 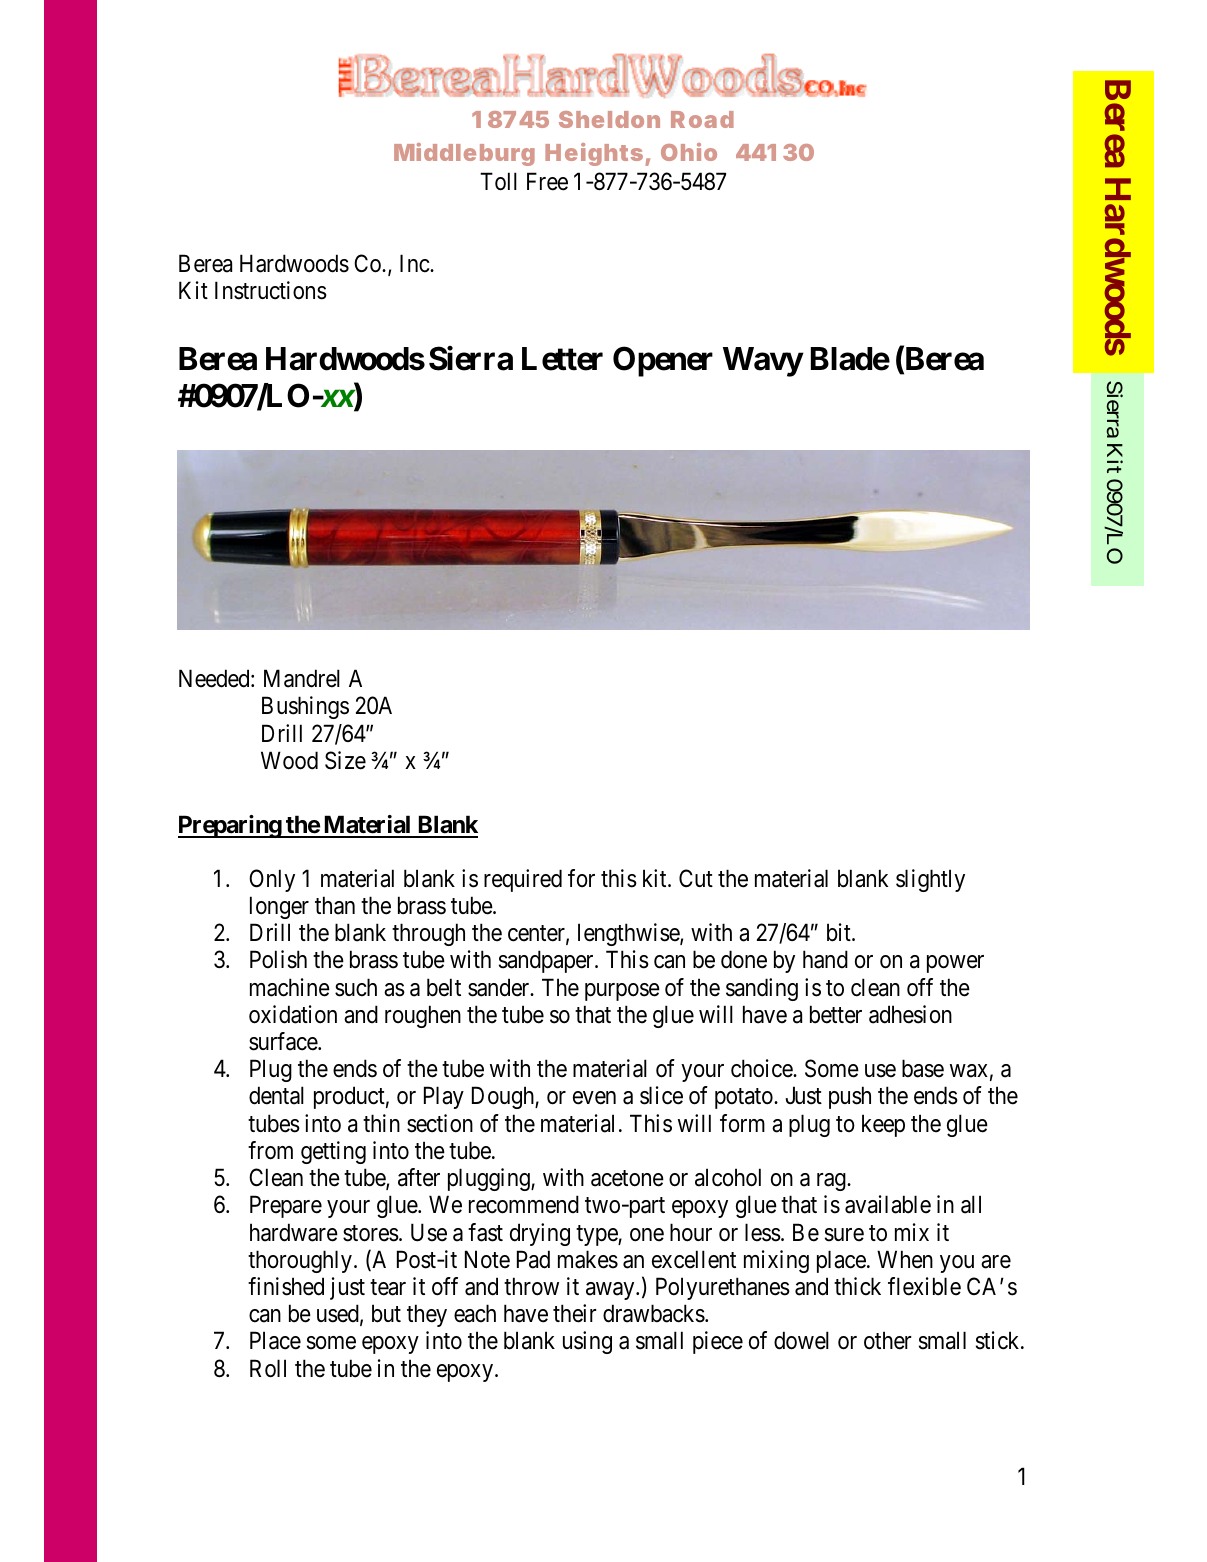 I want to click on other, so click(x=887, y=1340).
